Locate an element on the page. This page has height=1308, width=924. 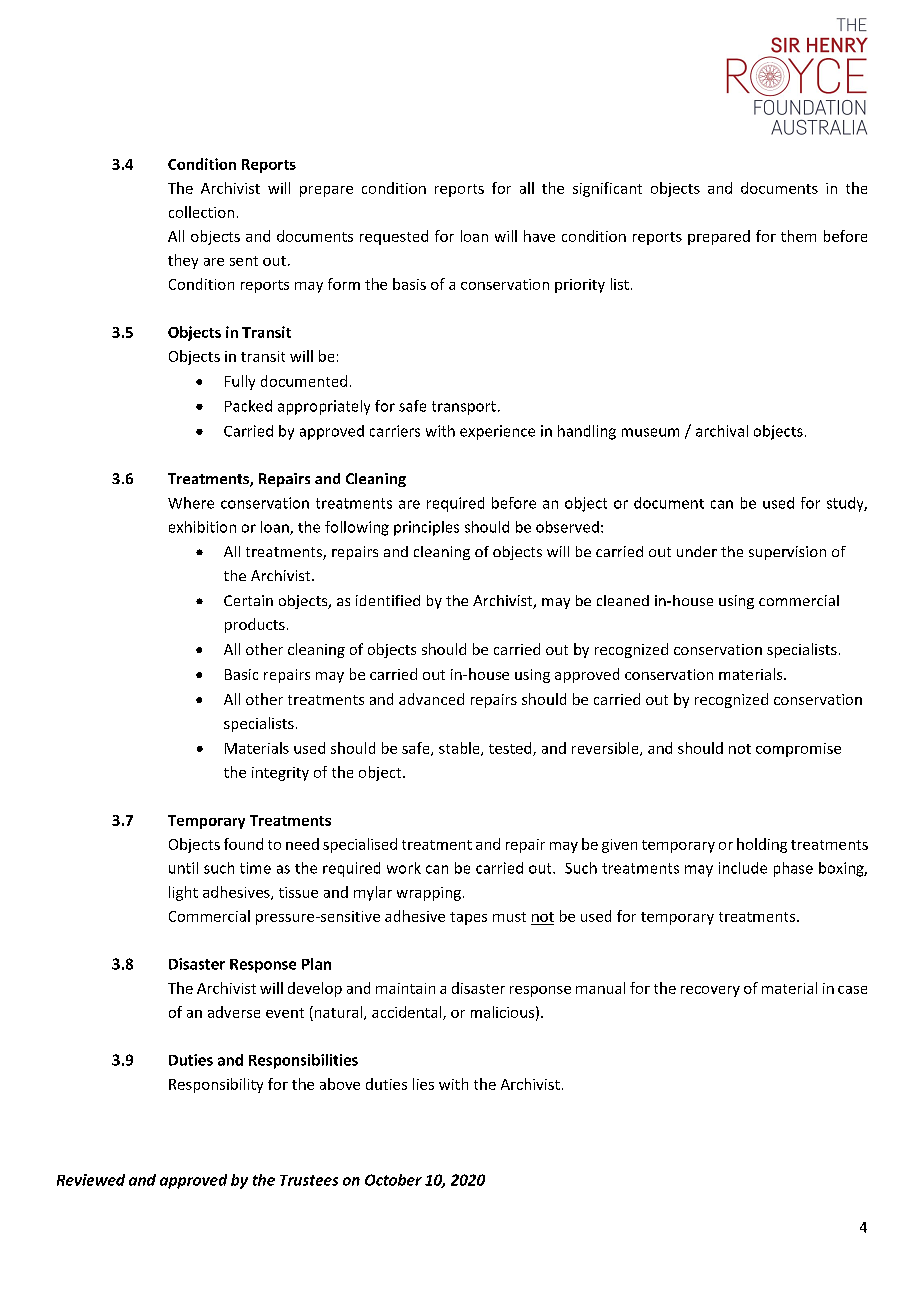
advanced is located at coordinates (431, 699).
